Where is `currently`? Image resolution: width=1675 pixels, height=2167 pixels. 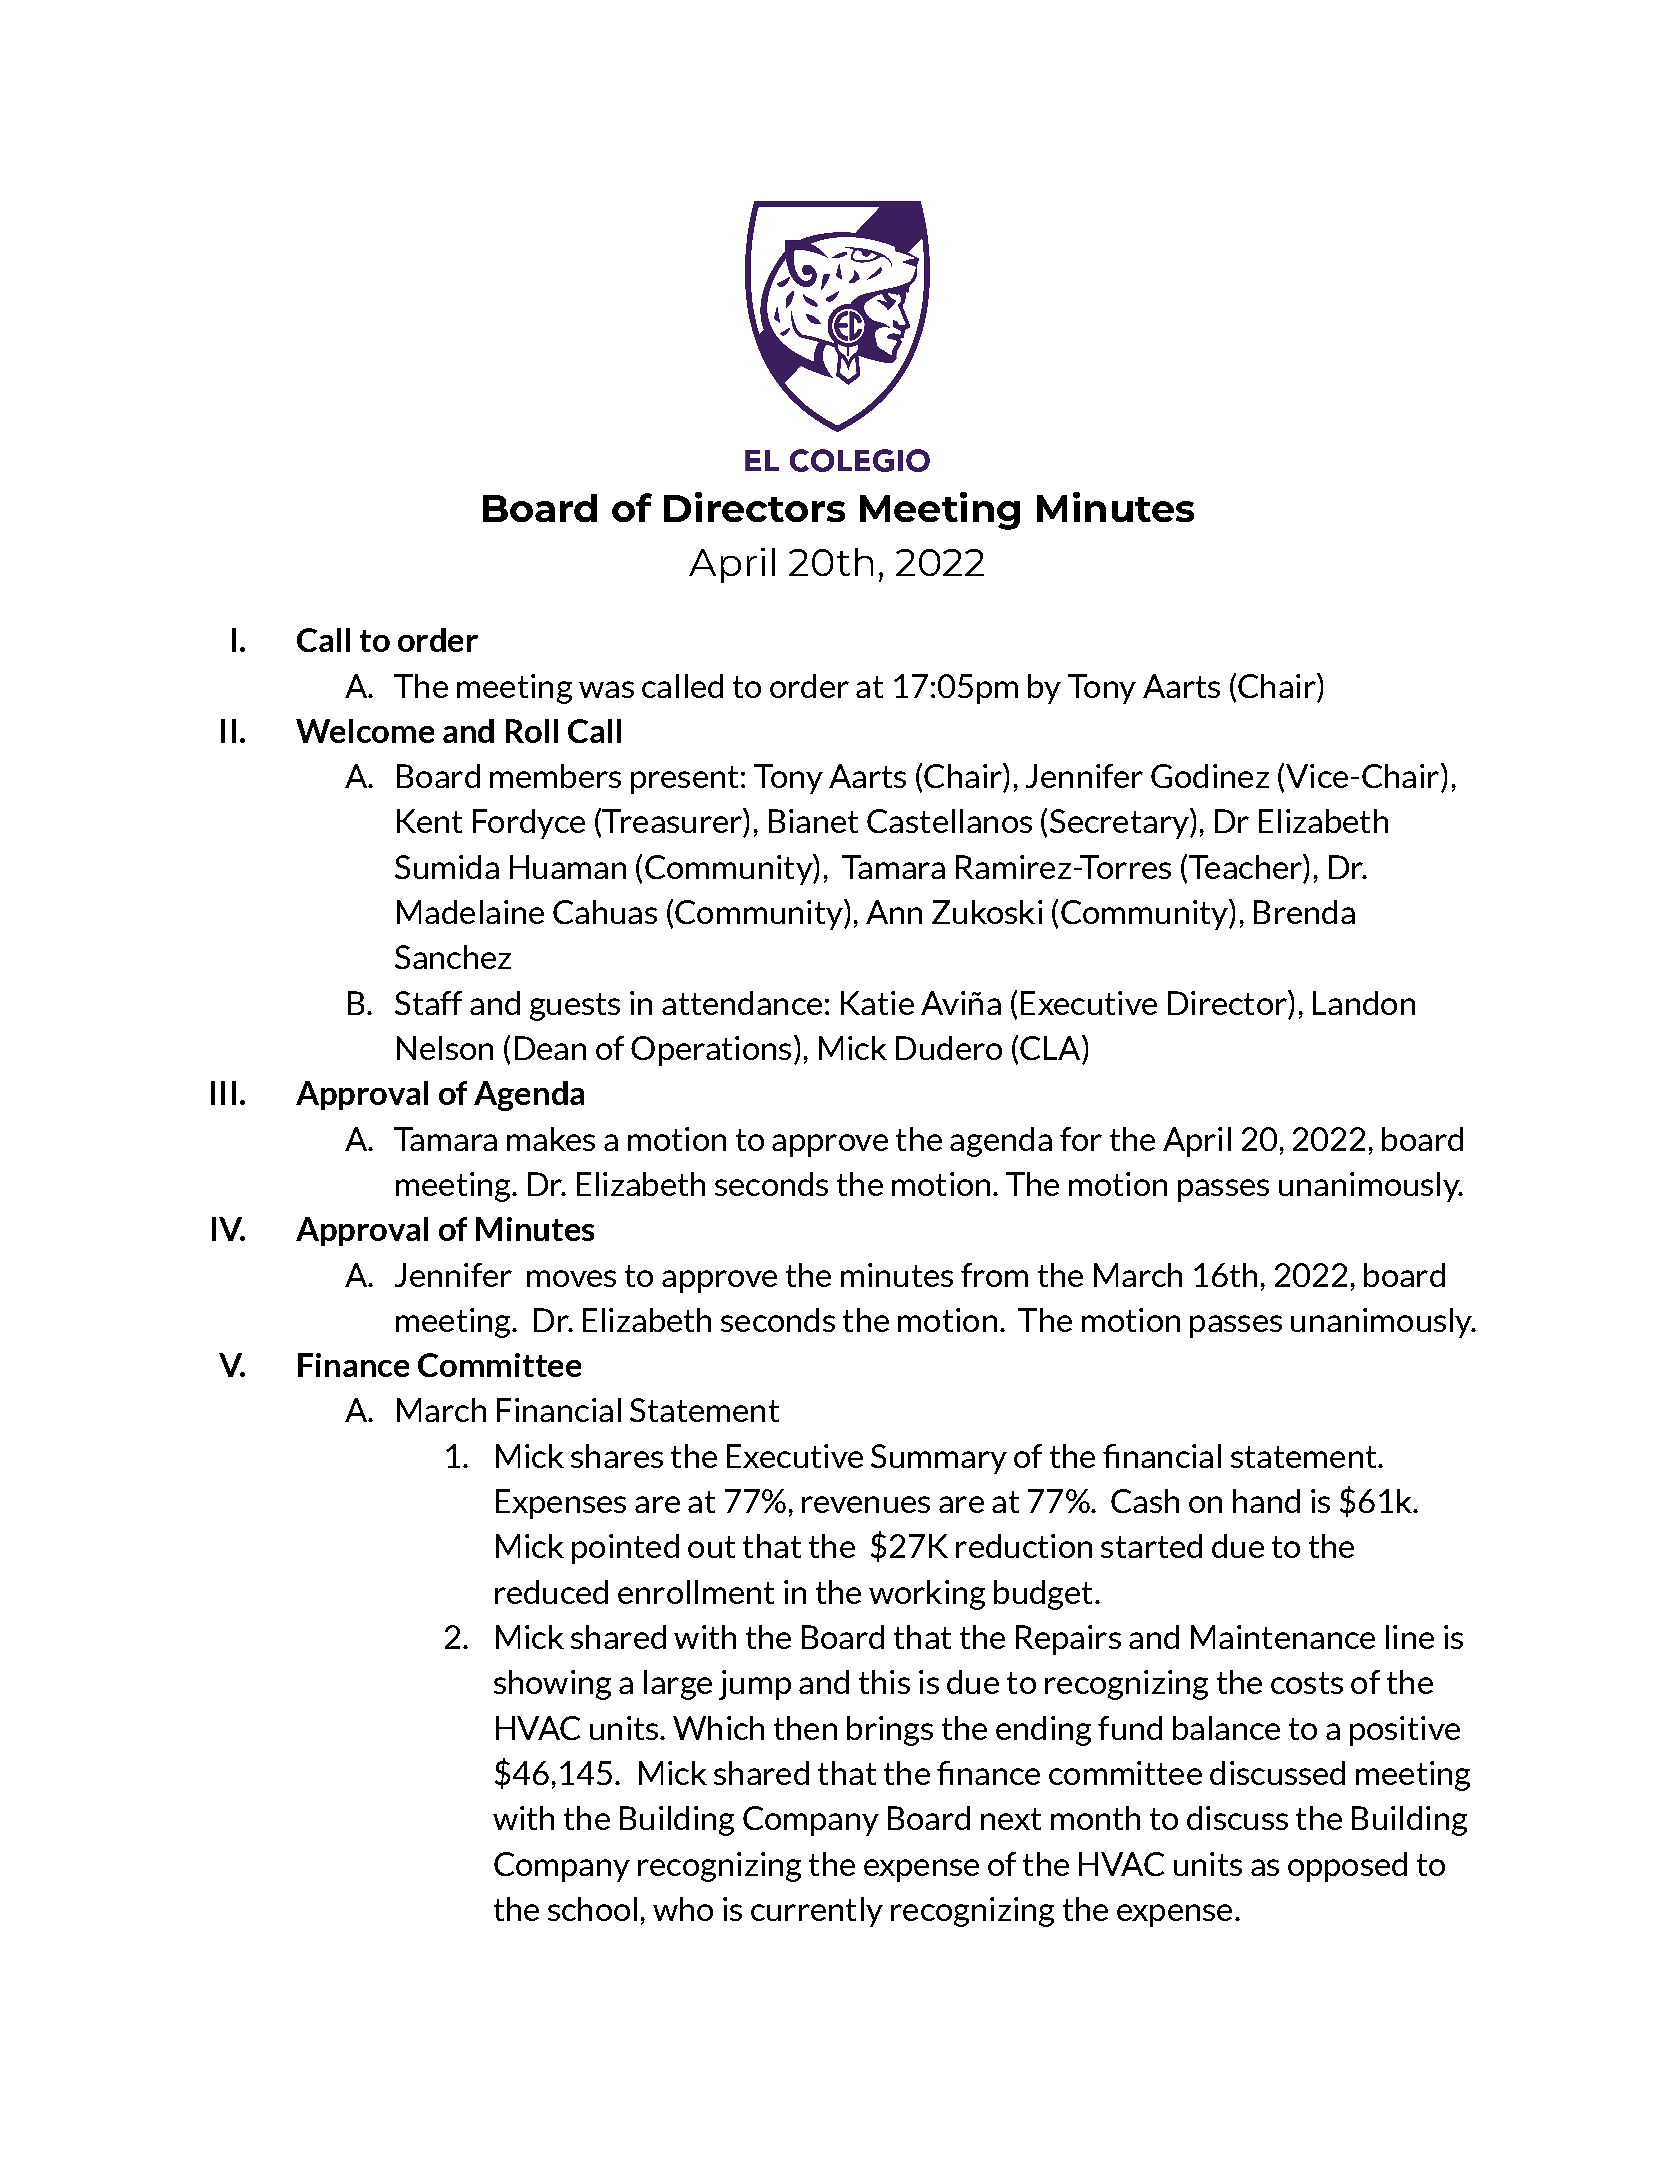
currently is located at coordinates (817, 1912).
